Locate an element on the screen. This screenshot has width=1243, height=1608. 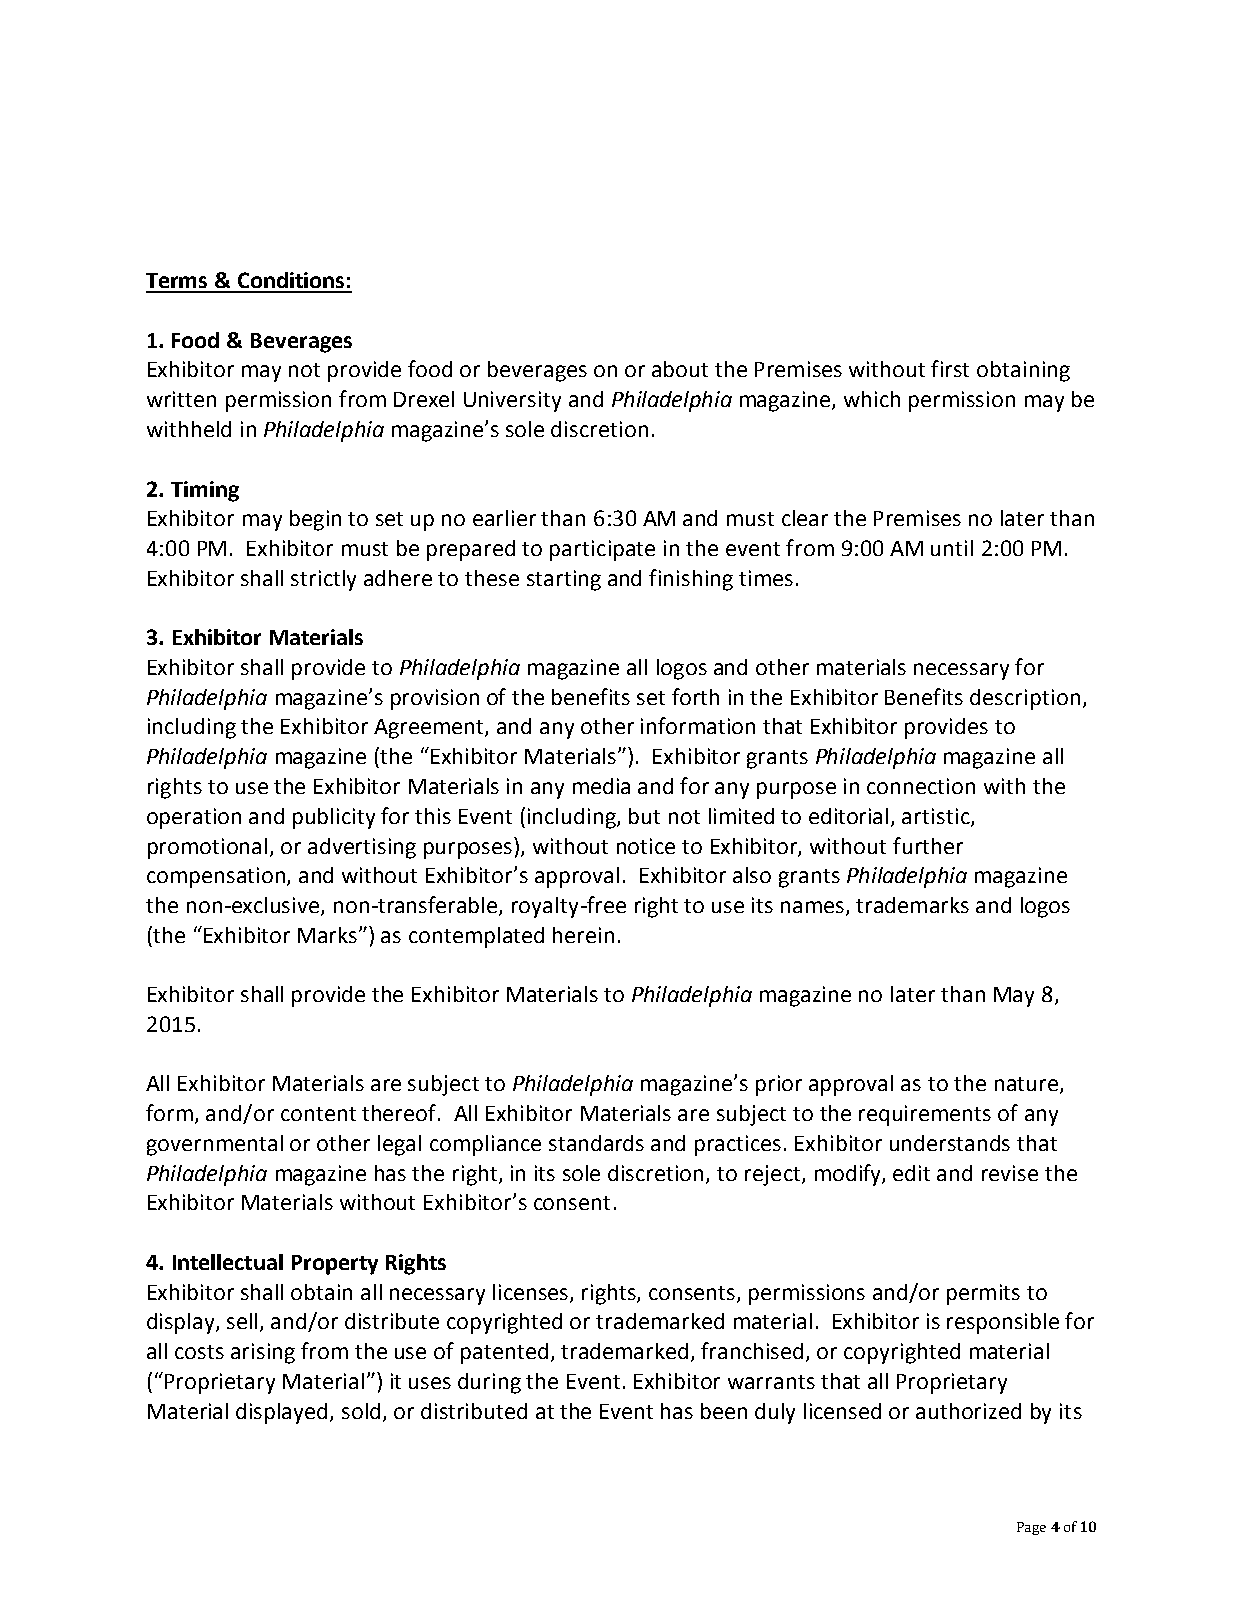
been is located at coordinates (724, 1411).
